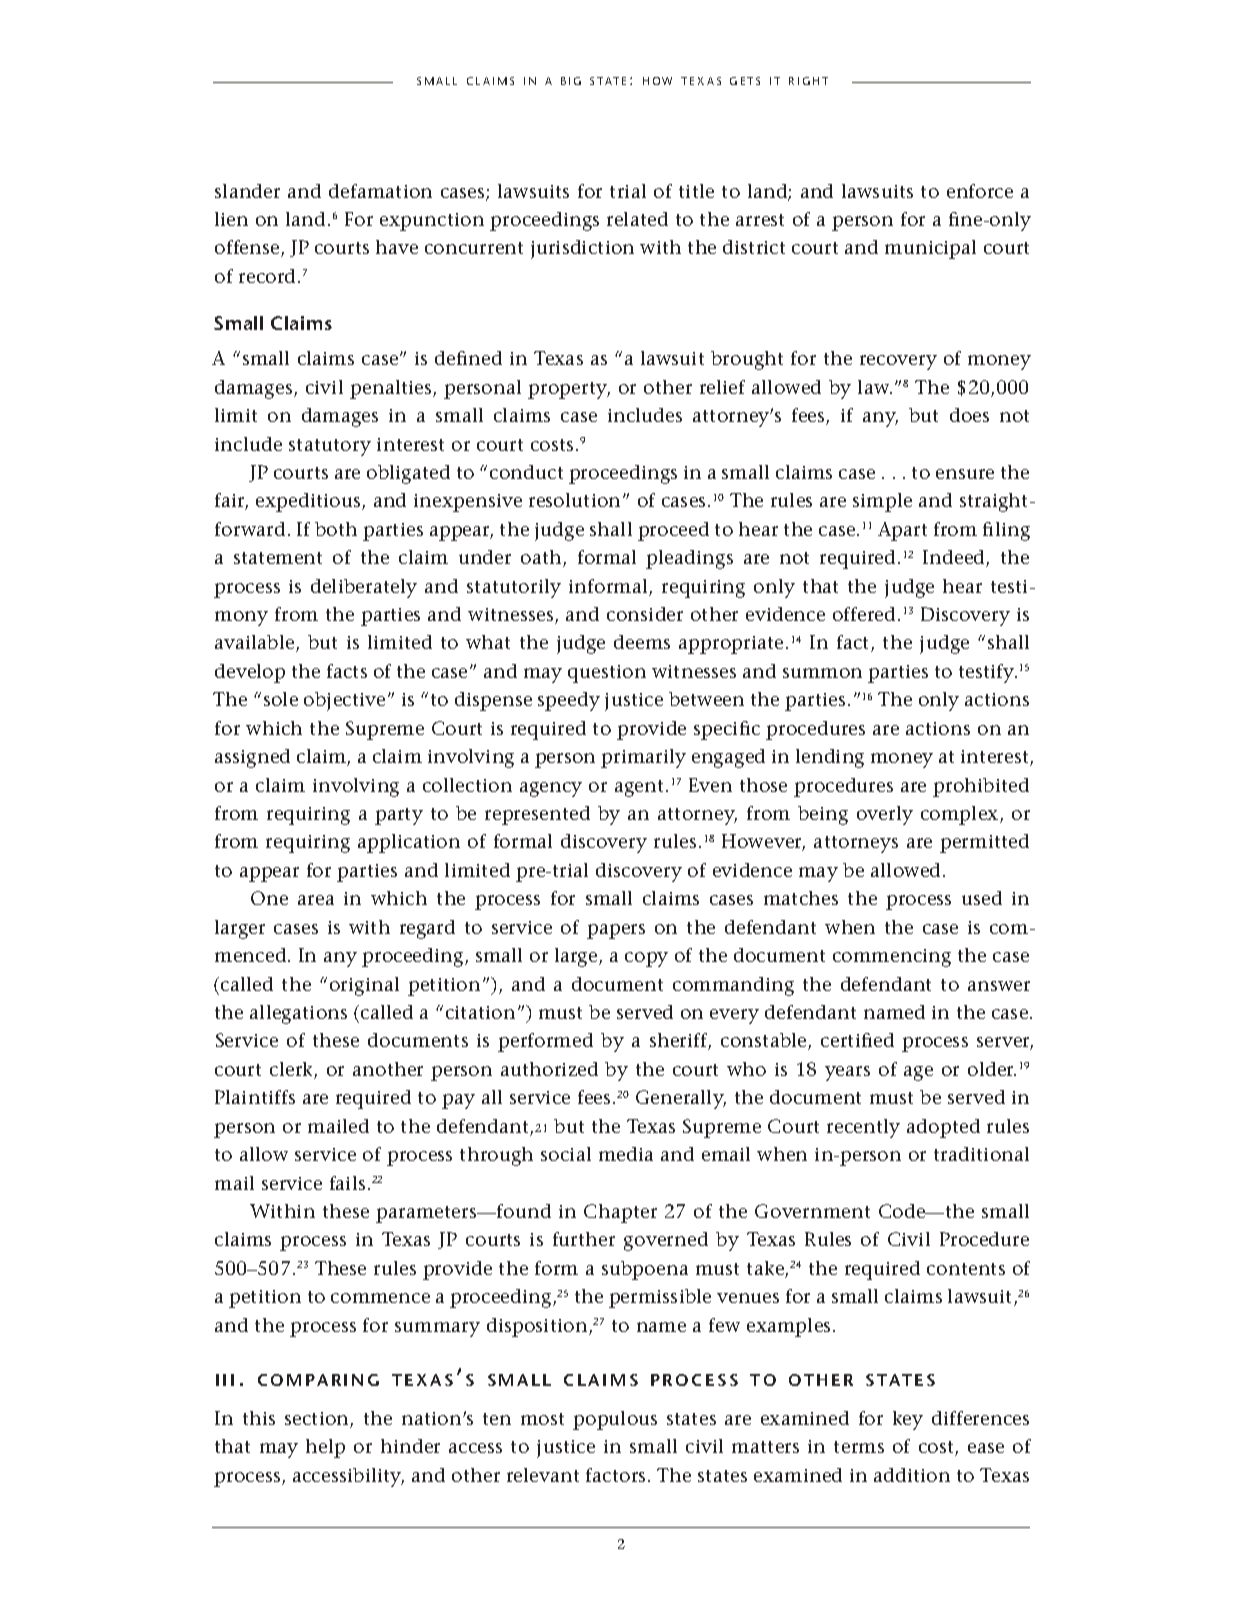 This page has width=1243, height=1608. What do you see at coordinates (615, 1420) in the page?
I see `populous` at bounding box center [615, 1420].
